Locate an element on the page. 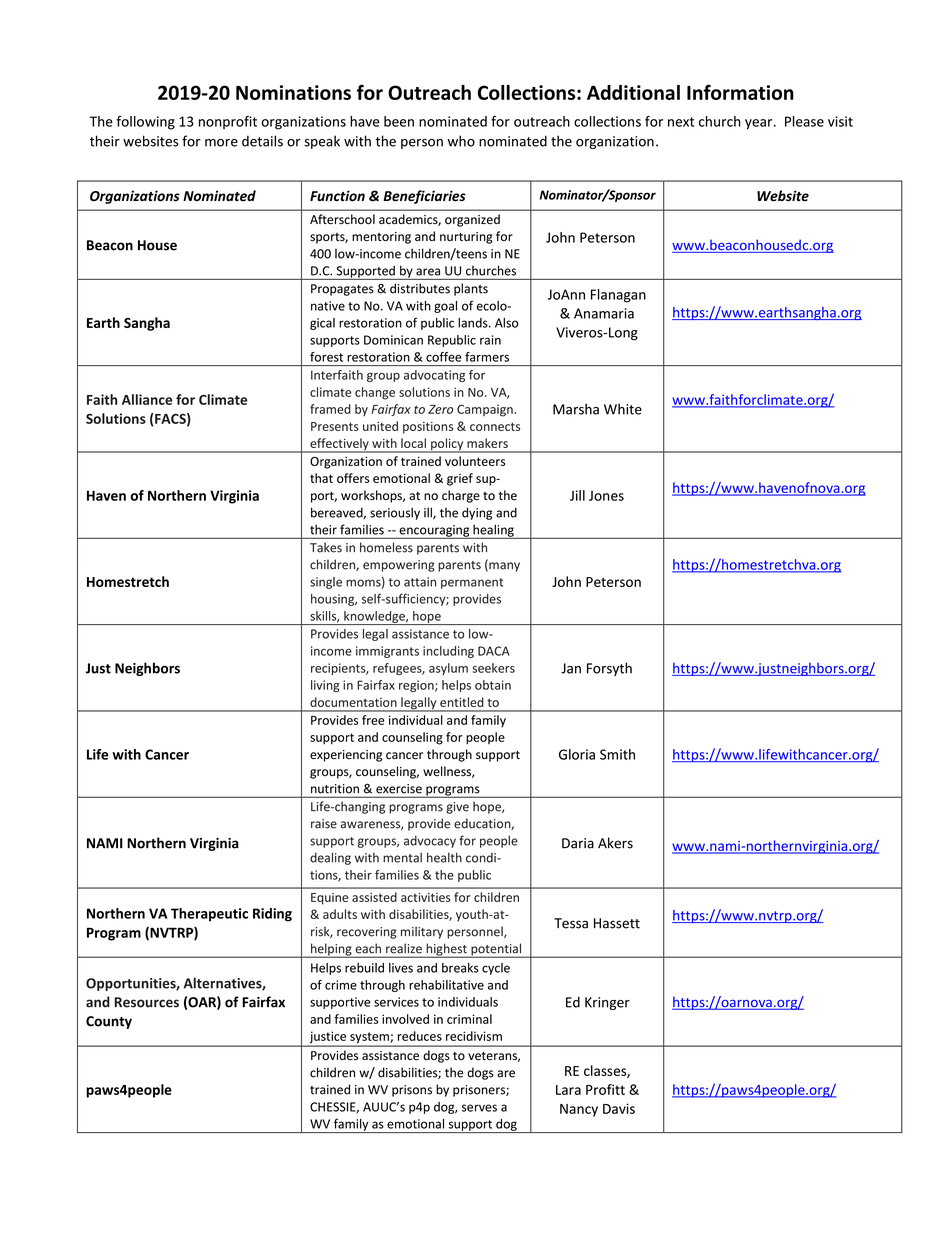 This page has height=1233, width=952. permanent is located at coordinates (472, 583).
